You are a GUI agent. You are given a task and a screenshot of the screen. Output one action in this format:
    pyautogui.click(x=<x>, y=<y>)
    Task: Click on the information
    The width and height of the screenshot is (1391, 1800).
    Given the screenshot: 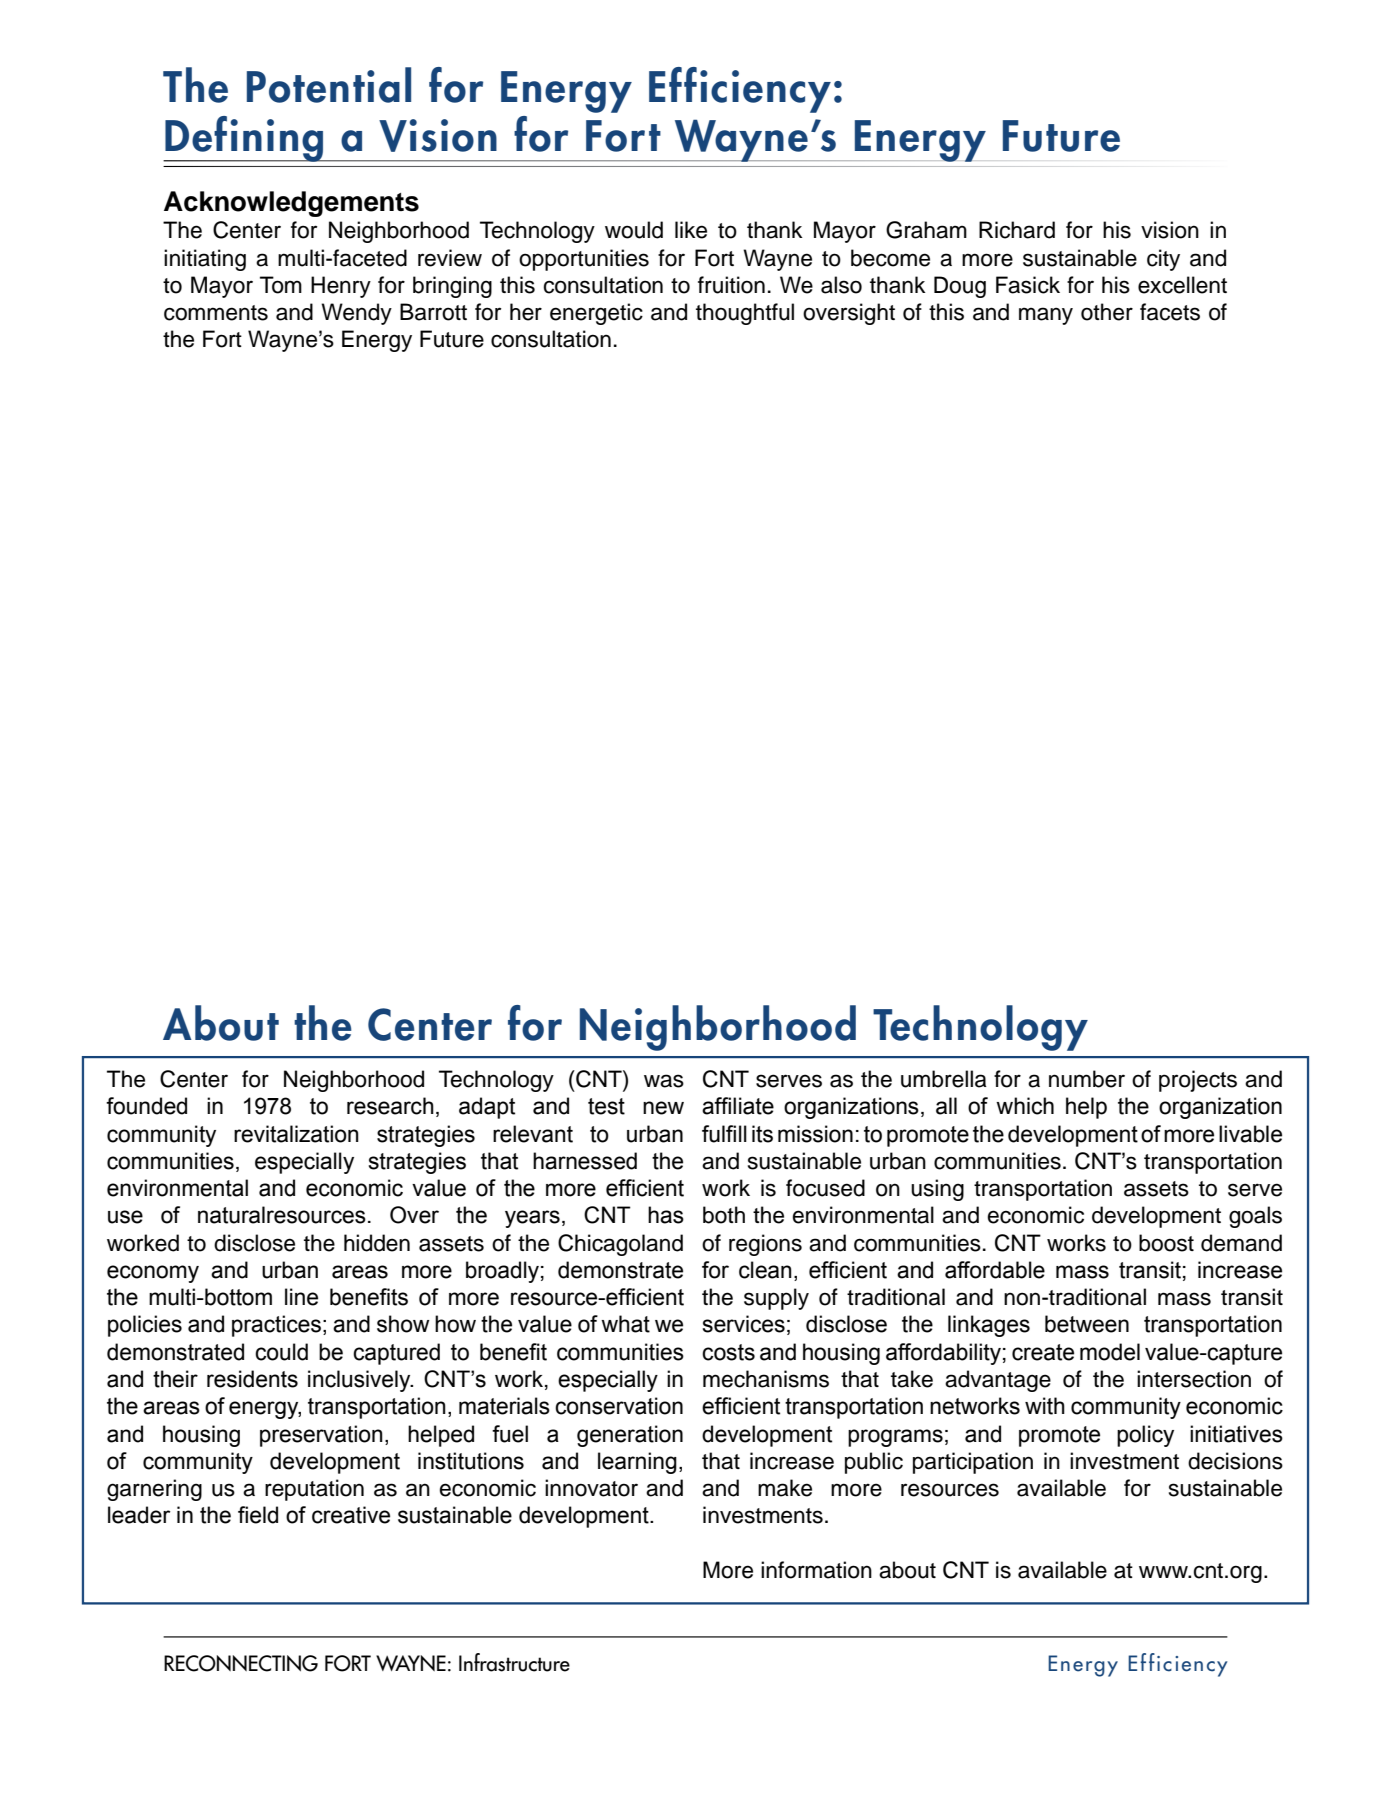 What is the action you would take?
    pyautogui.click(x=816, y=1570)
